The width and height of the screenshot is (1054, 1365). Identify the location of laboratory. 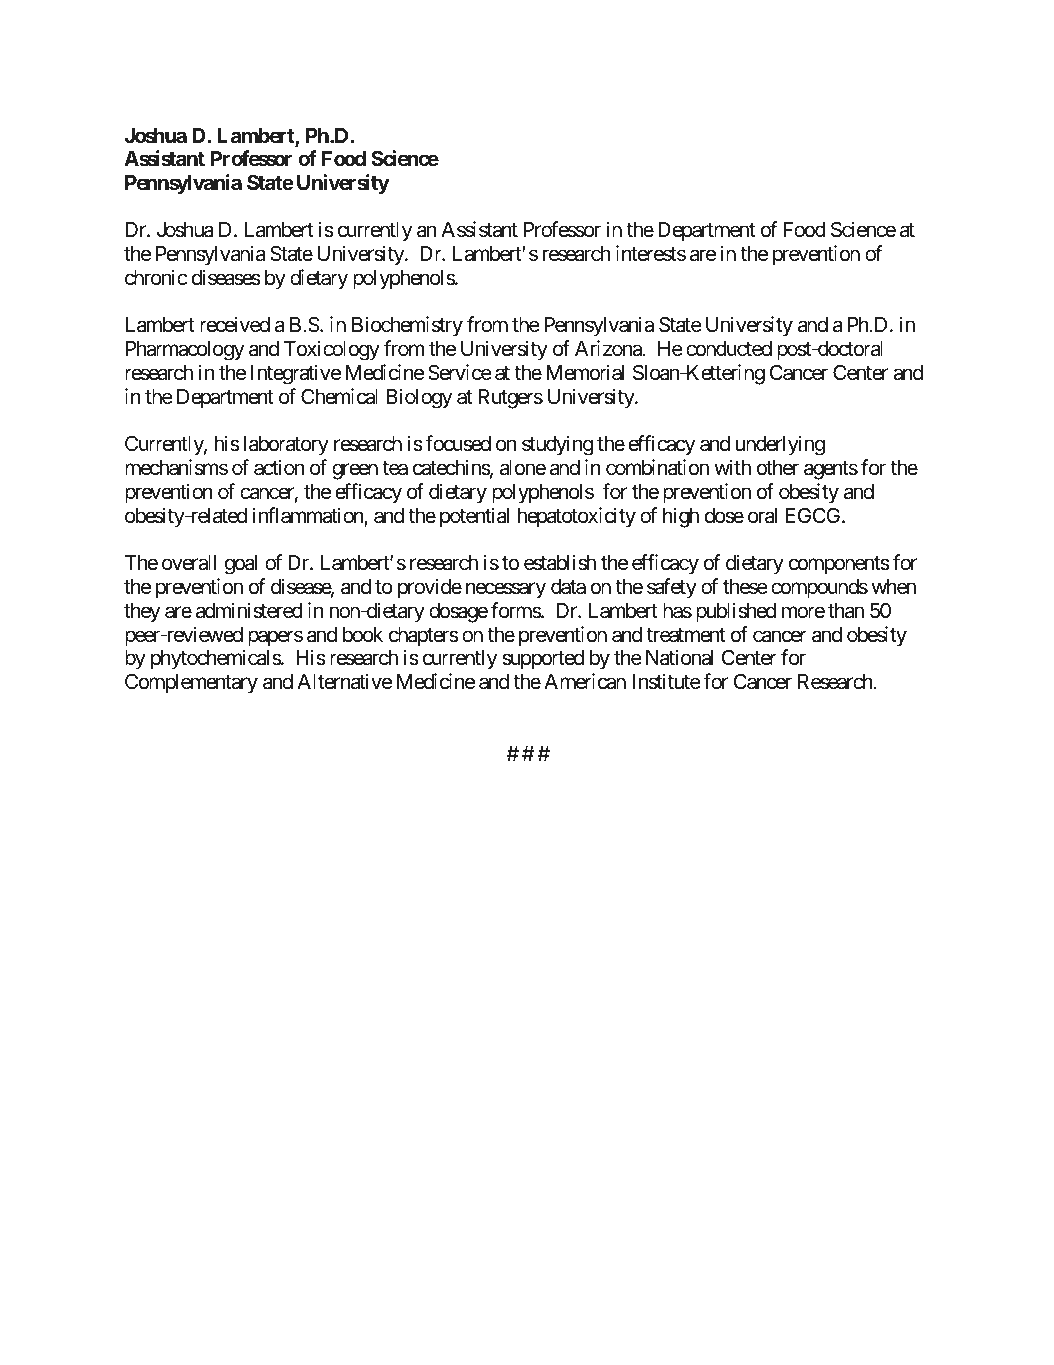
(286, 446).
